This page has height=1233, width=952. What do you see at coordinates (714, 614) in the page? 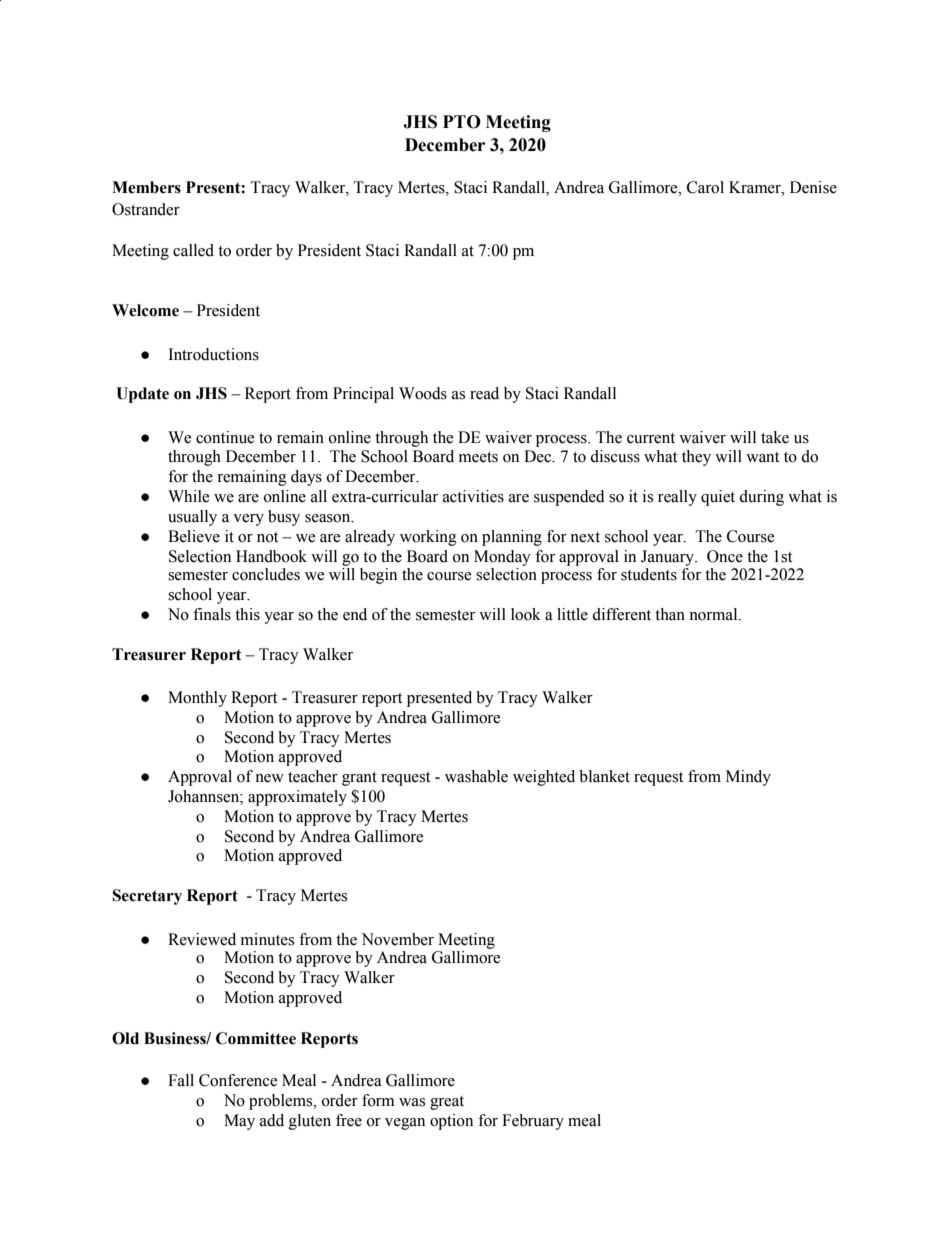
I see `normal` at bounding box center [714, 614].
